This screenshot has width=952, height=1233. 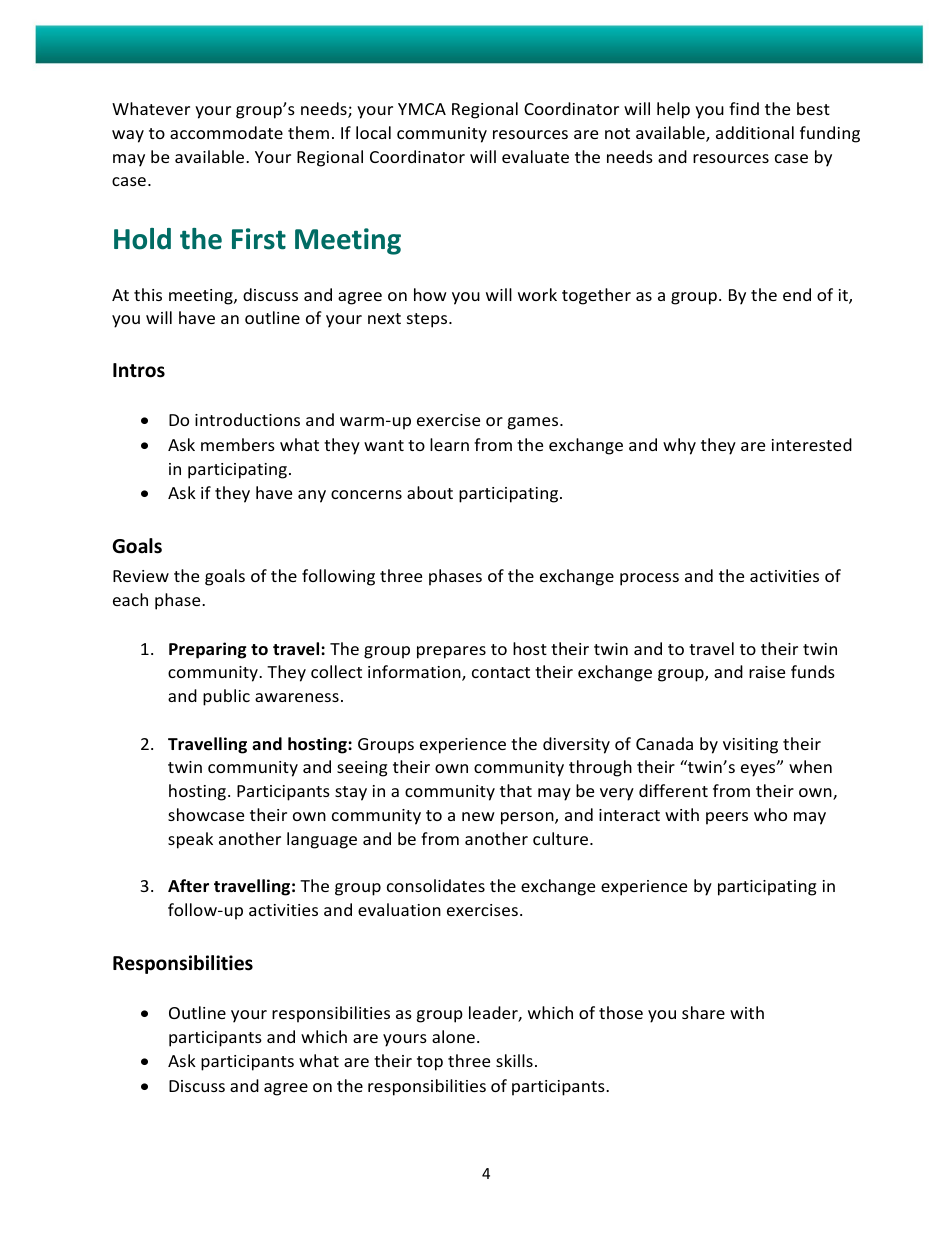 I want to click on accommodate, so click(x=226, y=132).
